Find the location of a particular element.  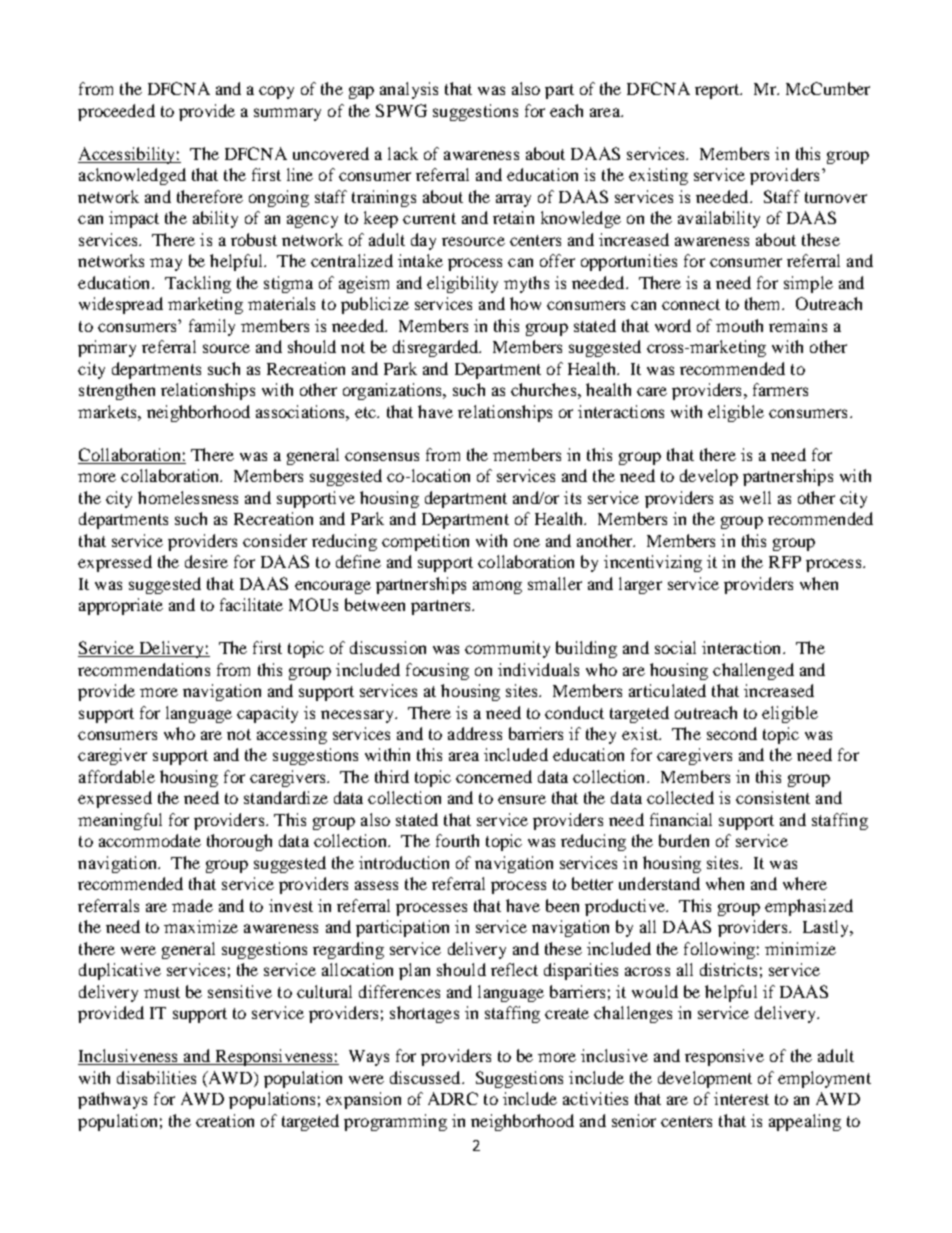

homelessness is located at coordinates (188, 497).
